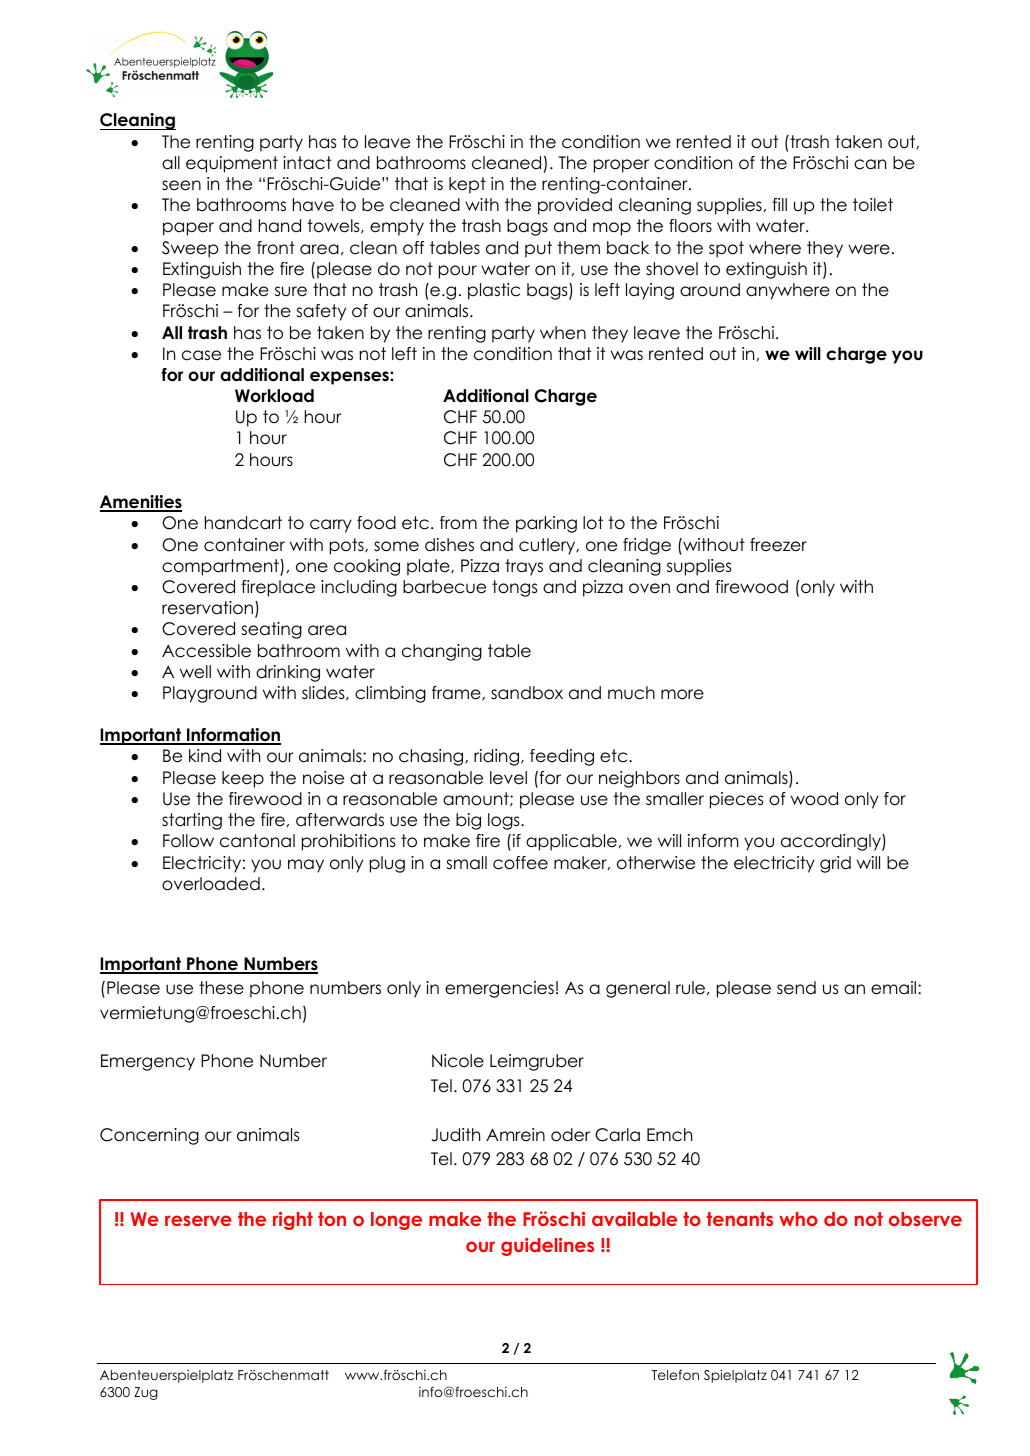  Describe the element at coordinates (873, 205) in the page. I see `toilet` at that location.
